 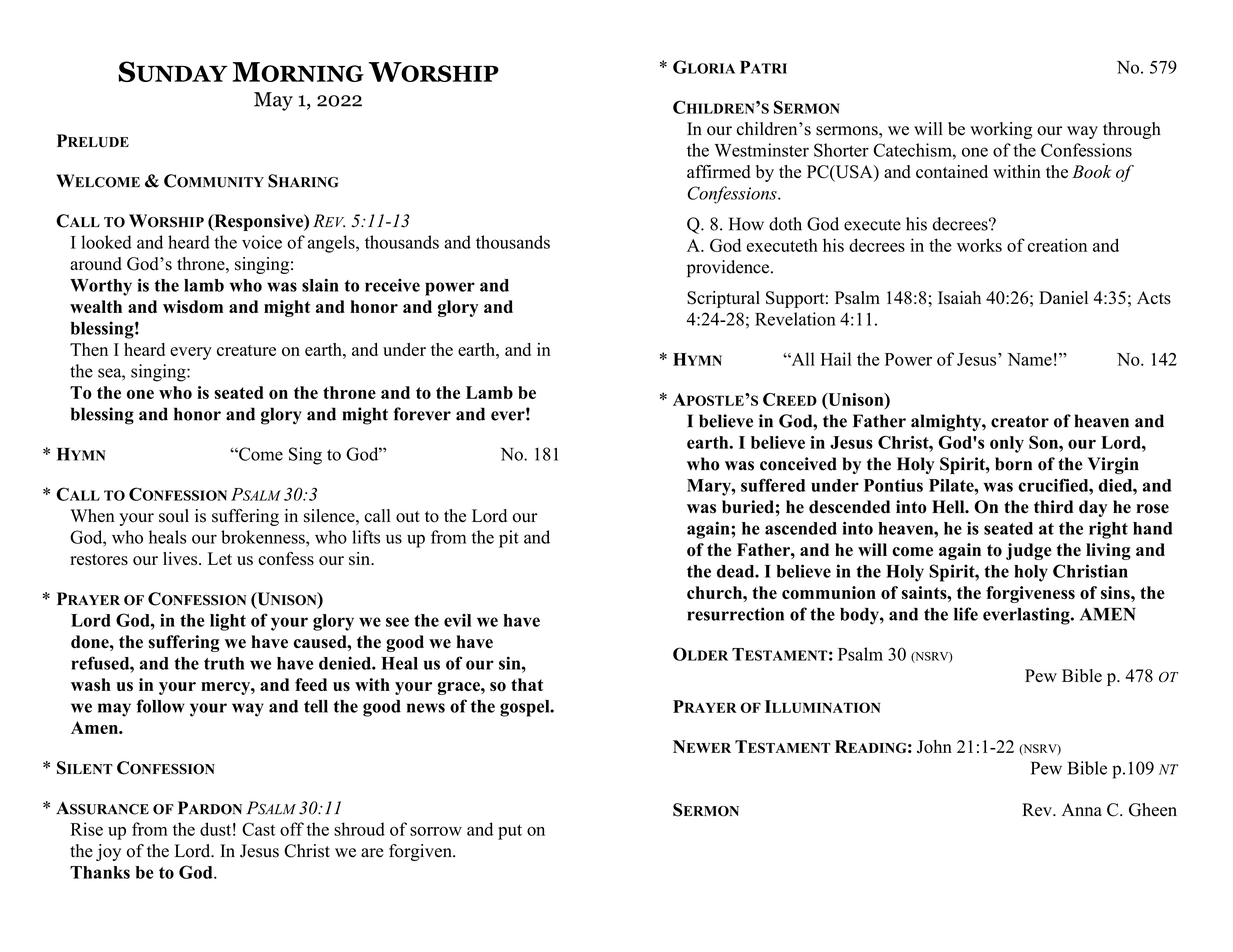 I want to click on affirmed, so click(x=719, y=171).
